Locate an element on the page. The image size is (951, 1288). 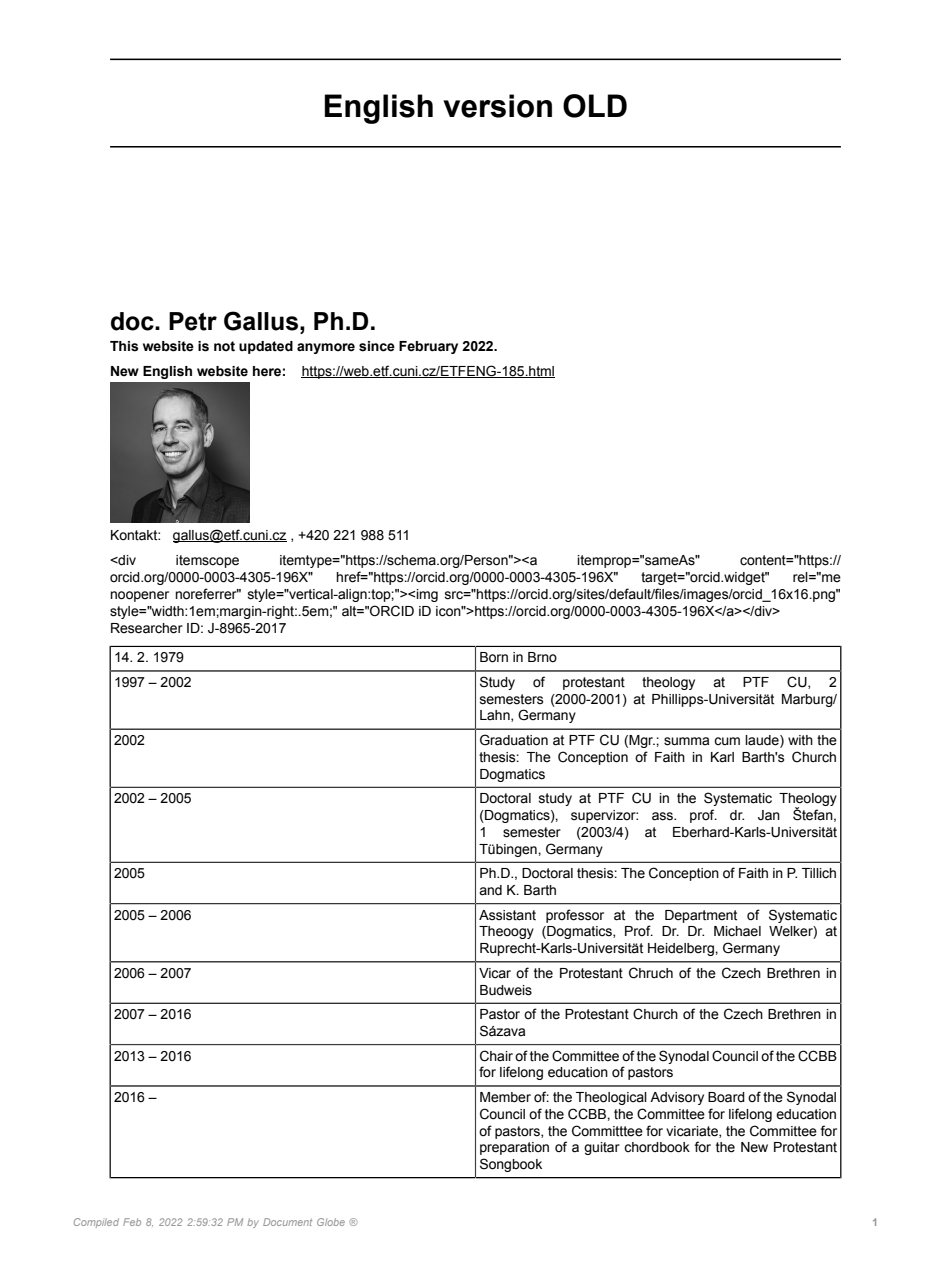
Researcher is located at coordinates (147, 628).
